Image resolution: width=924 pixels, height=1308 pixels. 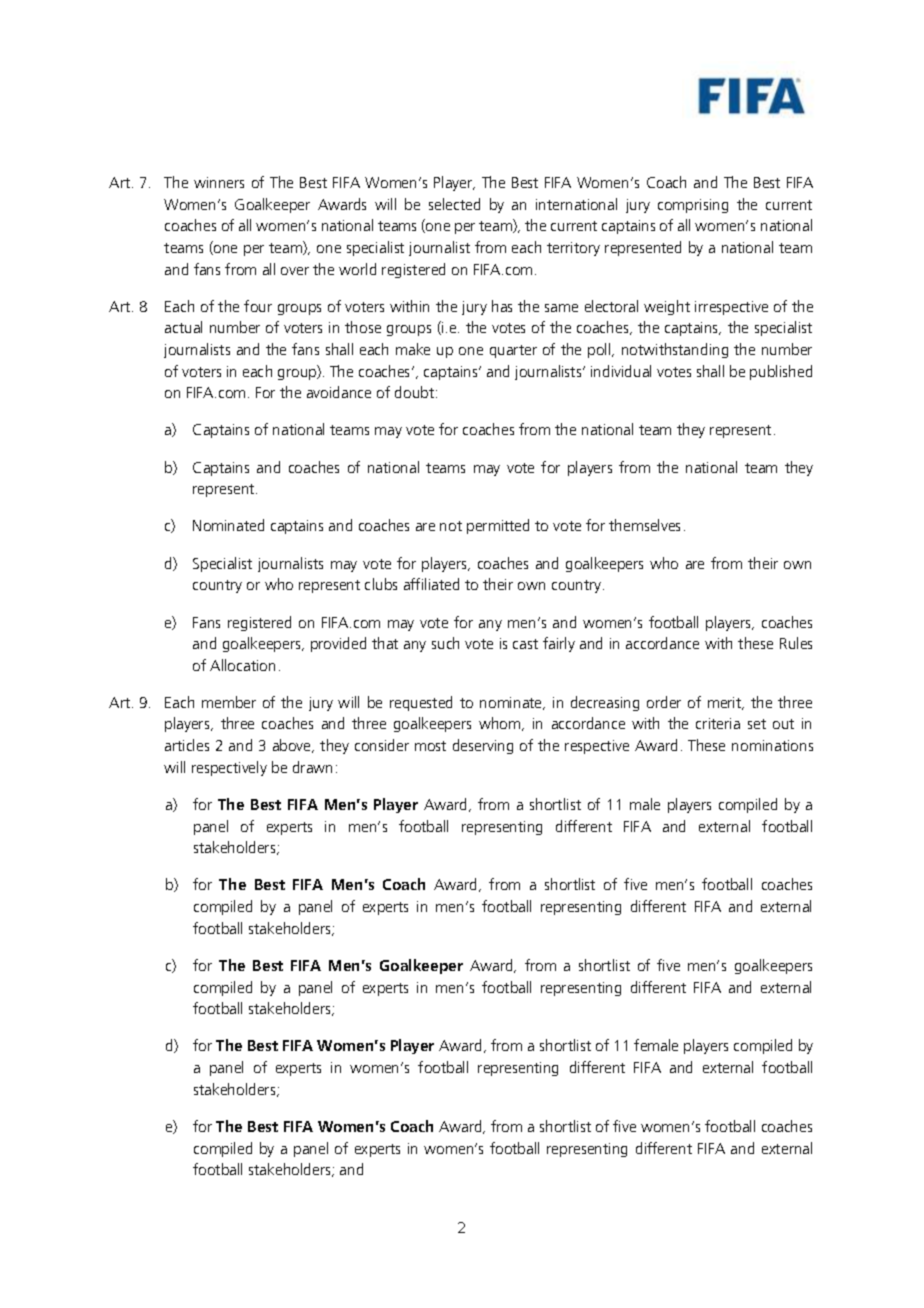 I want to click on deserving, so click(x=483, y=746).
